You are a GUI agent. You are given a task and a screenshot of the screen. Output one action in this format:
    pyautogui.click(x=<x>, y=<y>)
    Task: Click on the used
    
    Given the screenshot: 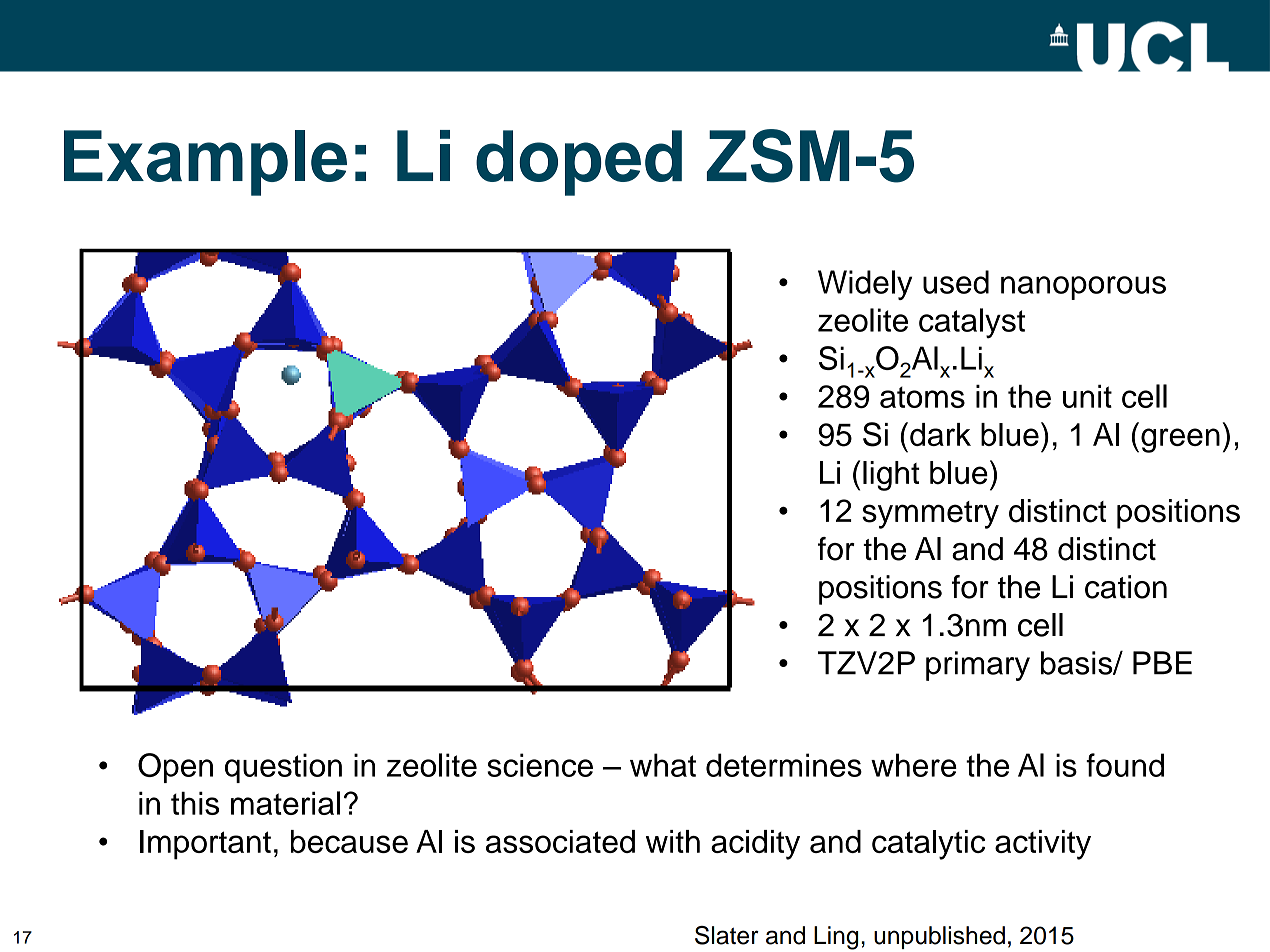 What is the action you would take?
    pyautogui.click(x=956, y=282)
